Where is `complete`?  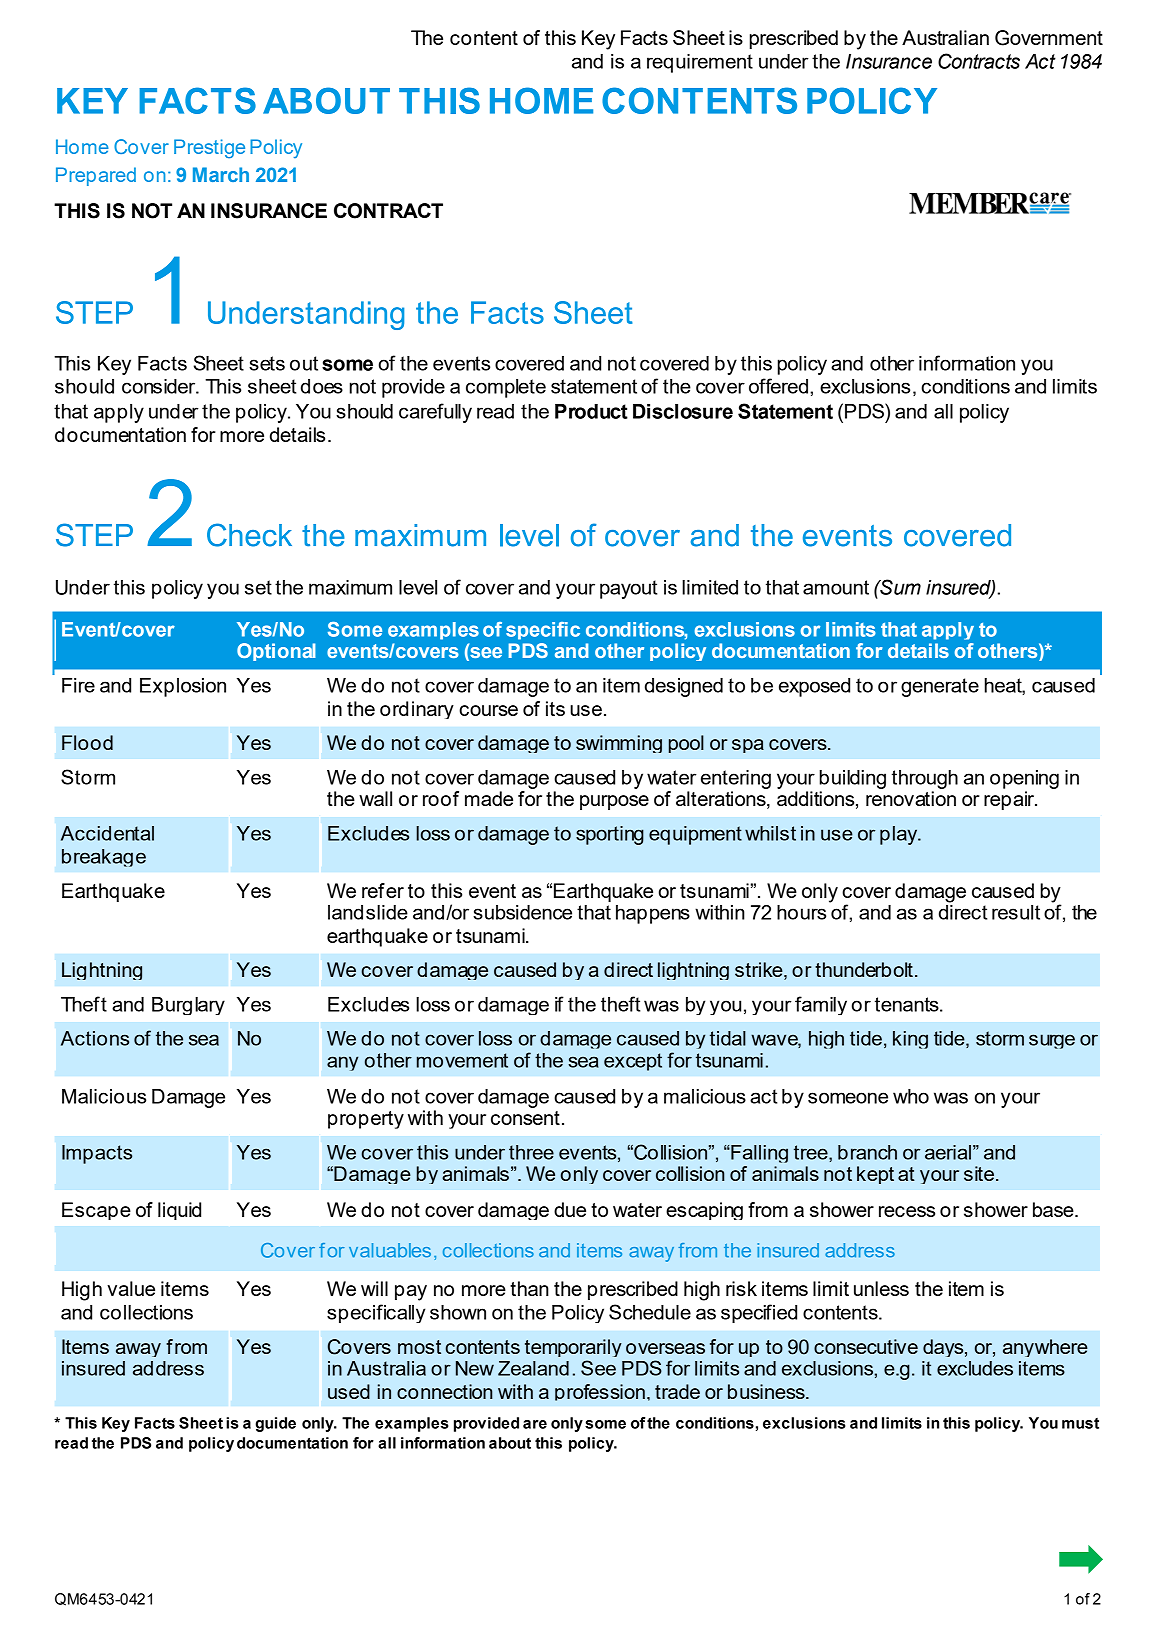
complete is located at coordinates (506, 388).
